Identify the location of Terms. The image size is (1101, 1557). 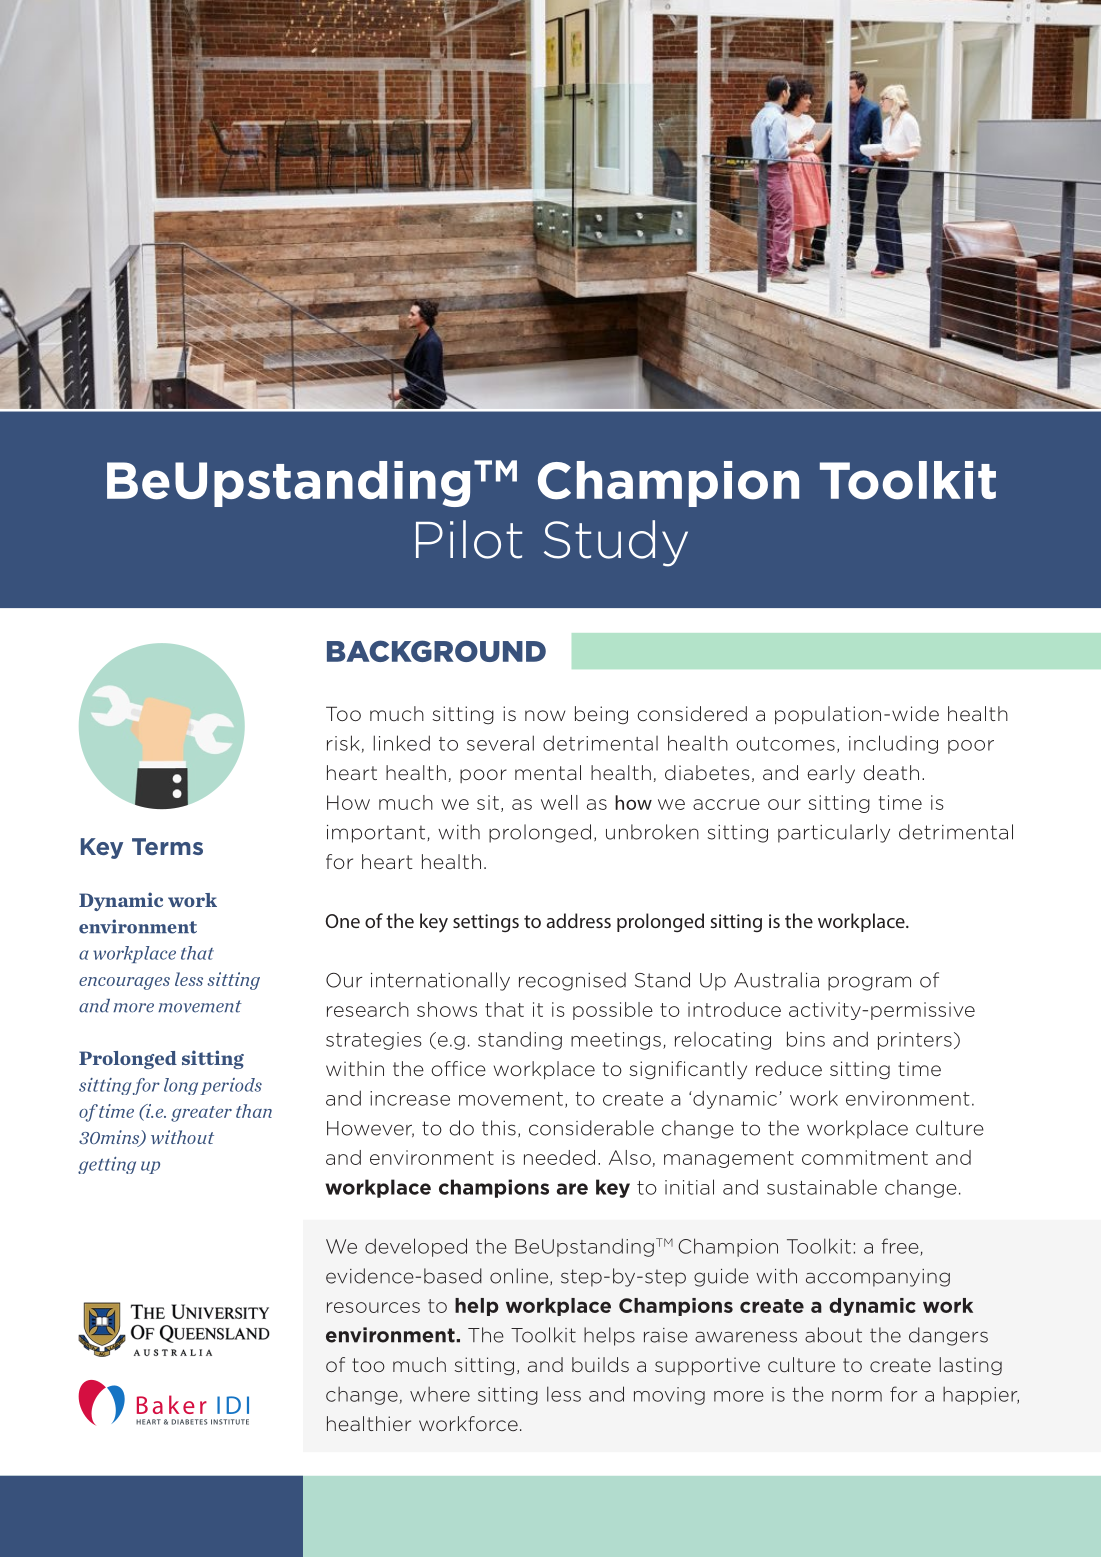
(167, 846).
